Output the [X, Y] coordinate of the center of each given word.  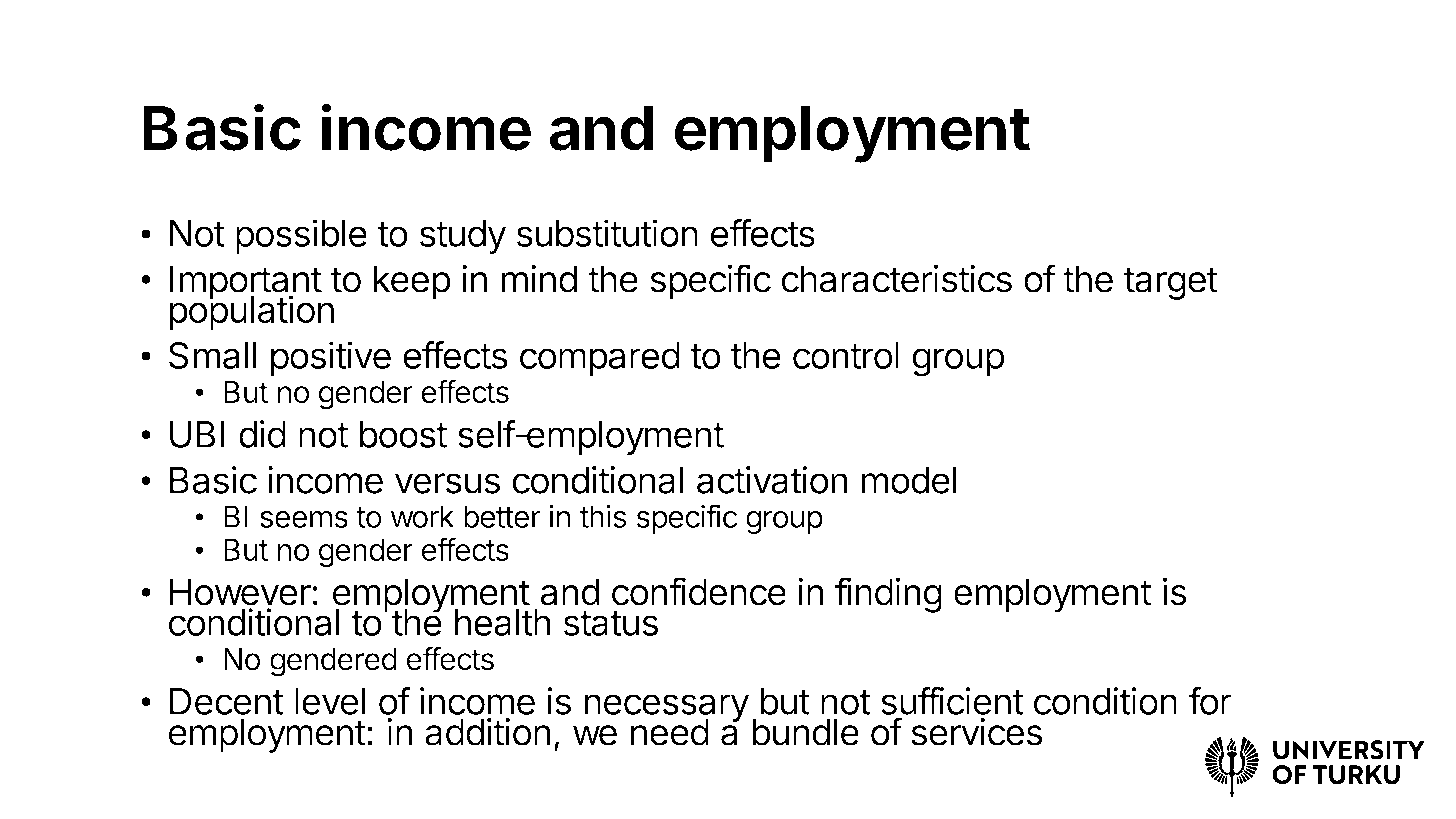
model [909, 480]
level [330, 701]
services [976, 732]
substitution [607, 233]
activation [772, 480]
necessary [666, 709]
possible [301, 236]
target [1171, 283]
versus [447, 483]
